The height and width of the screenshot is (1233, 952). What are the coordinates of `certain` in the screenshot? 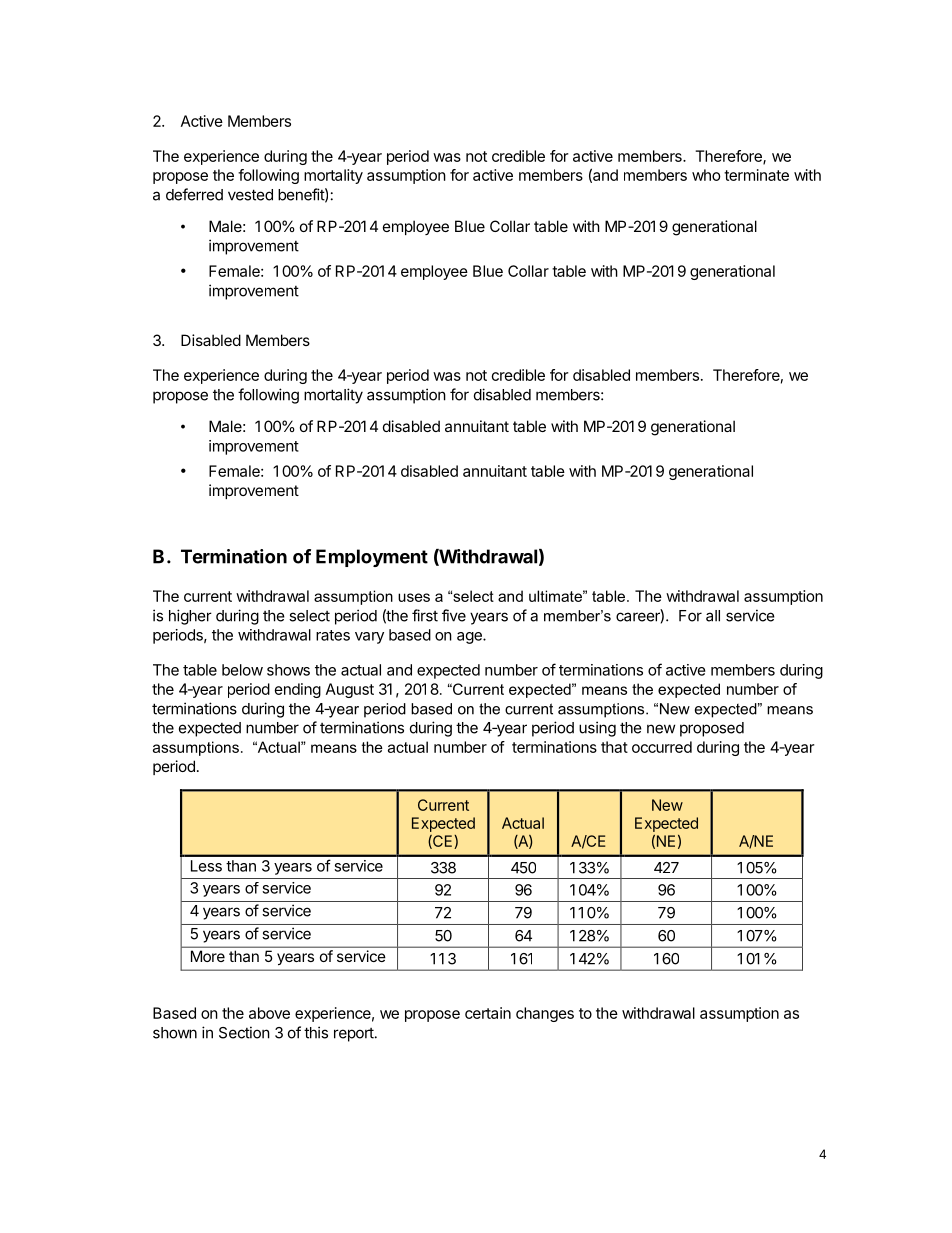 It's located at (488, 1013).
